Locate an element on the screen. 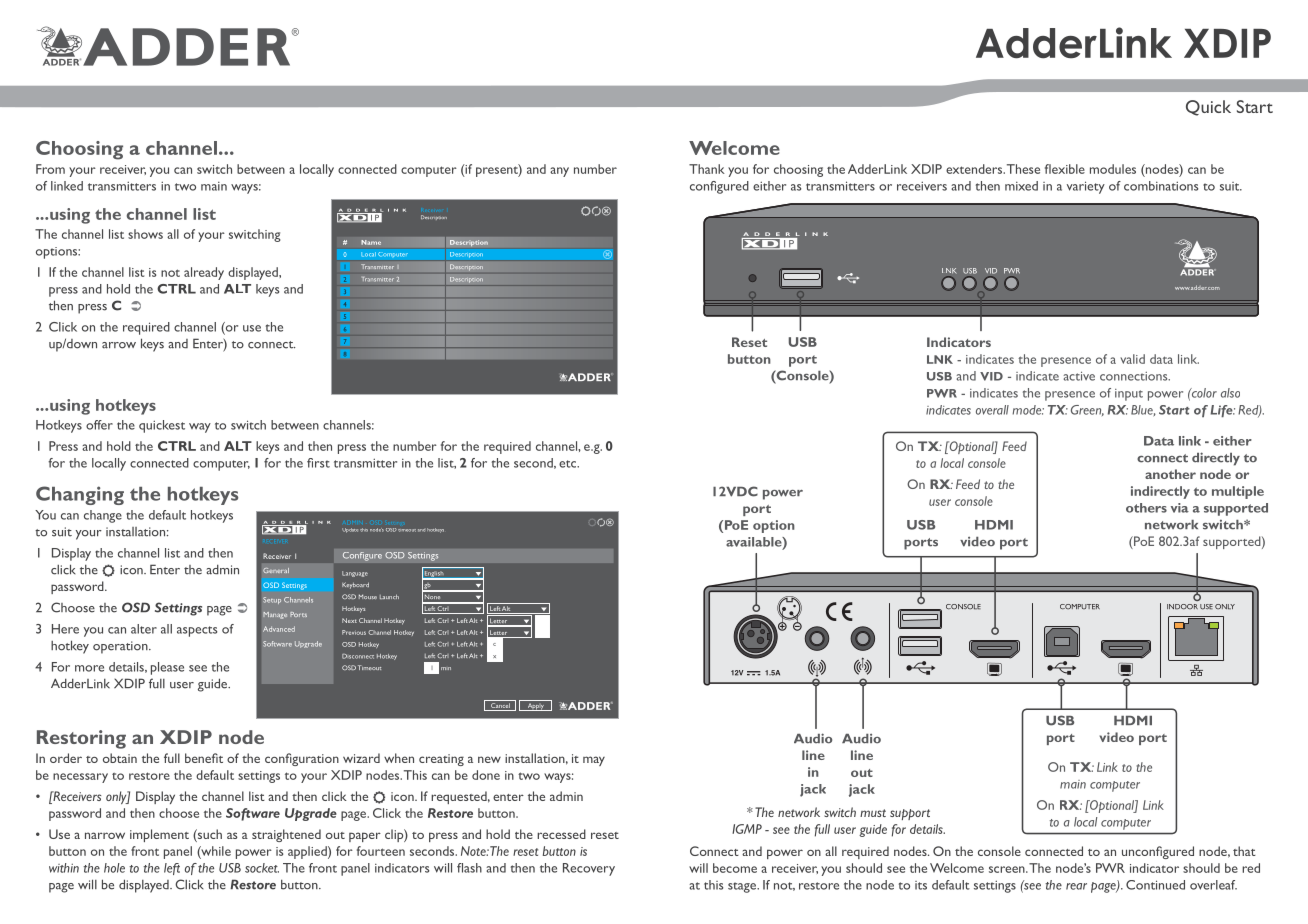 Image resolution: width=1308 pixels, height=924 pixels. change is located at coordinates (103, 516).
